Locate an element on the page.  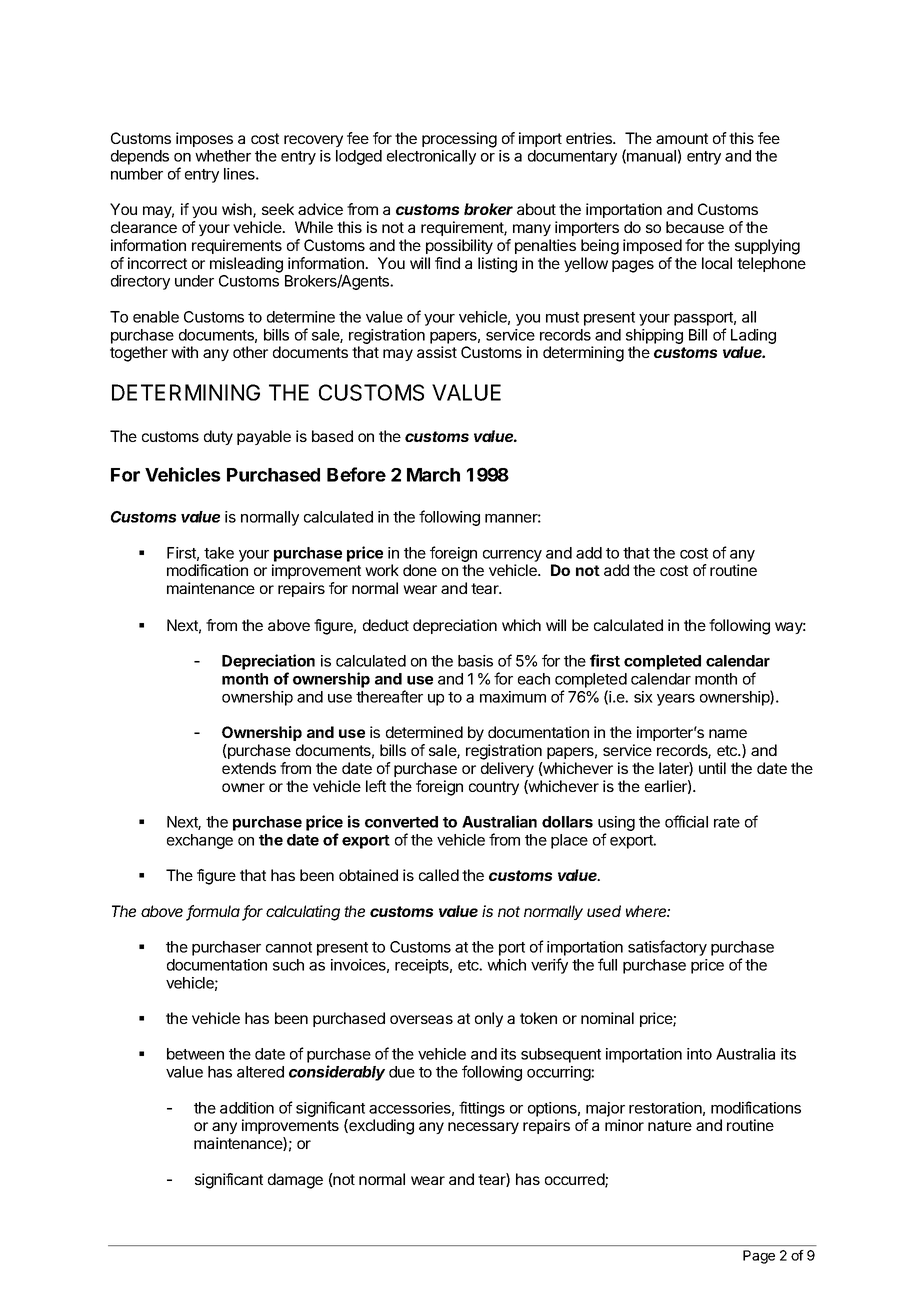
take is located at coordinates (219, 553).
